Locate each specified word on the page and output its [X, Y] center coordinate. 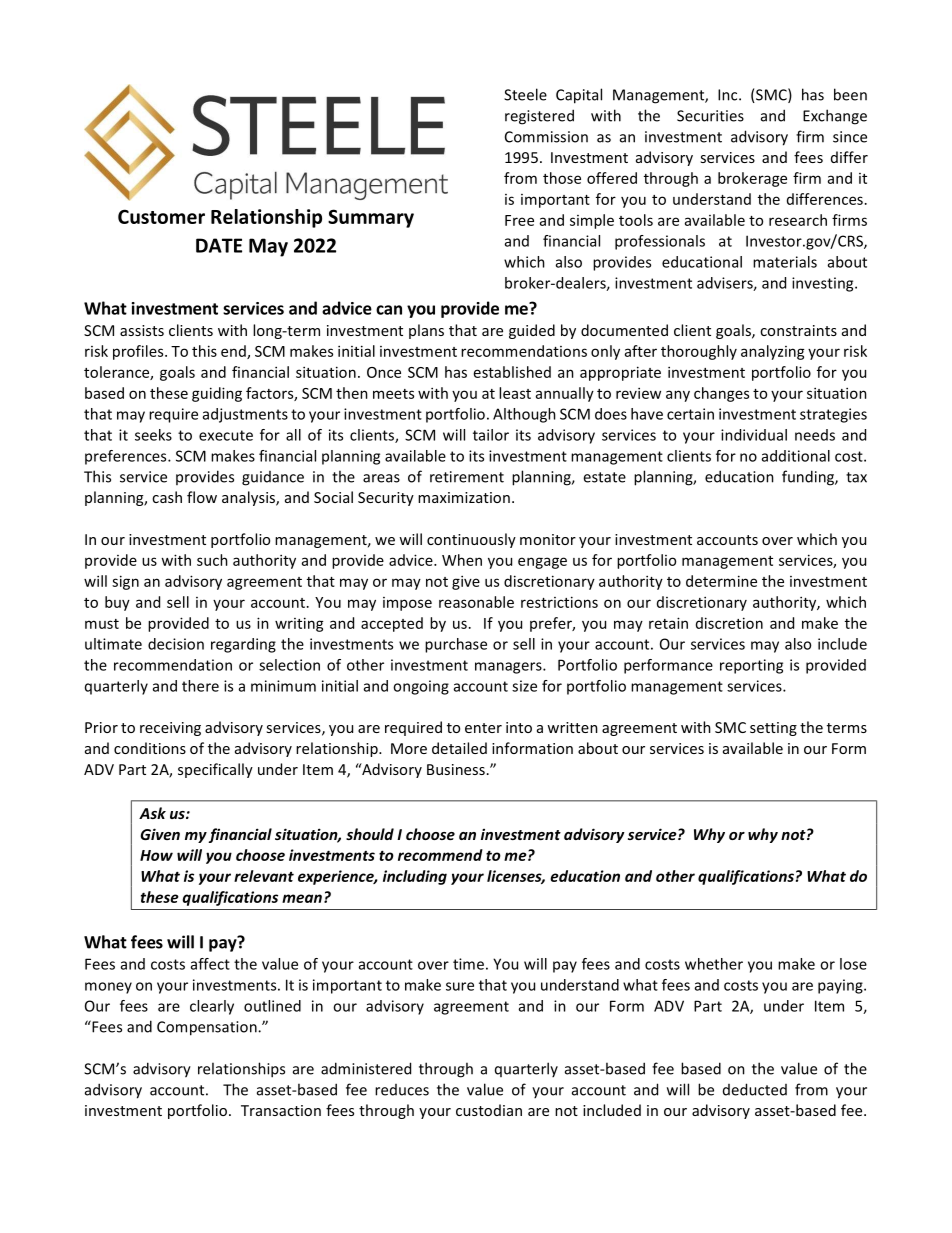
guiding [217, 394]
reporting [751, 666]
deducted [755, 1089]
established [512, 372]
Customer [161, 216]
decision [176, 644]
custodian [489, 1110]
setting [773, 729]
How [156, 855]
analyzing [773, 352]
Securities [710, 116]
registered [539, 117]
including [415, 877]
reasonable [476, 602]
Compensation [208, 1028]
